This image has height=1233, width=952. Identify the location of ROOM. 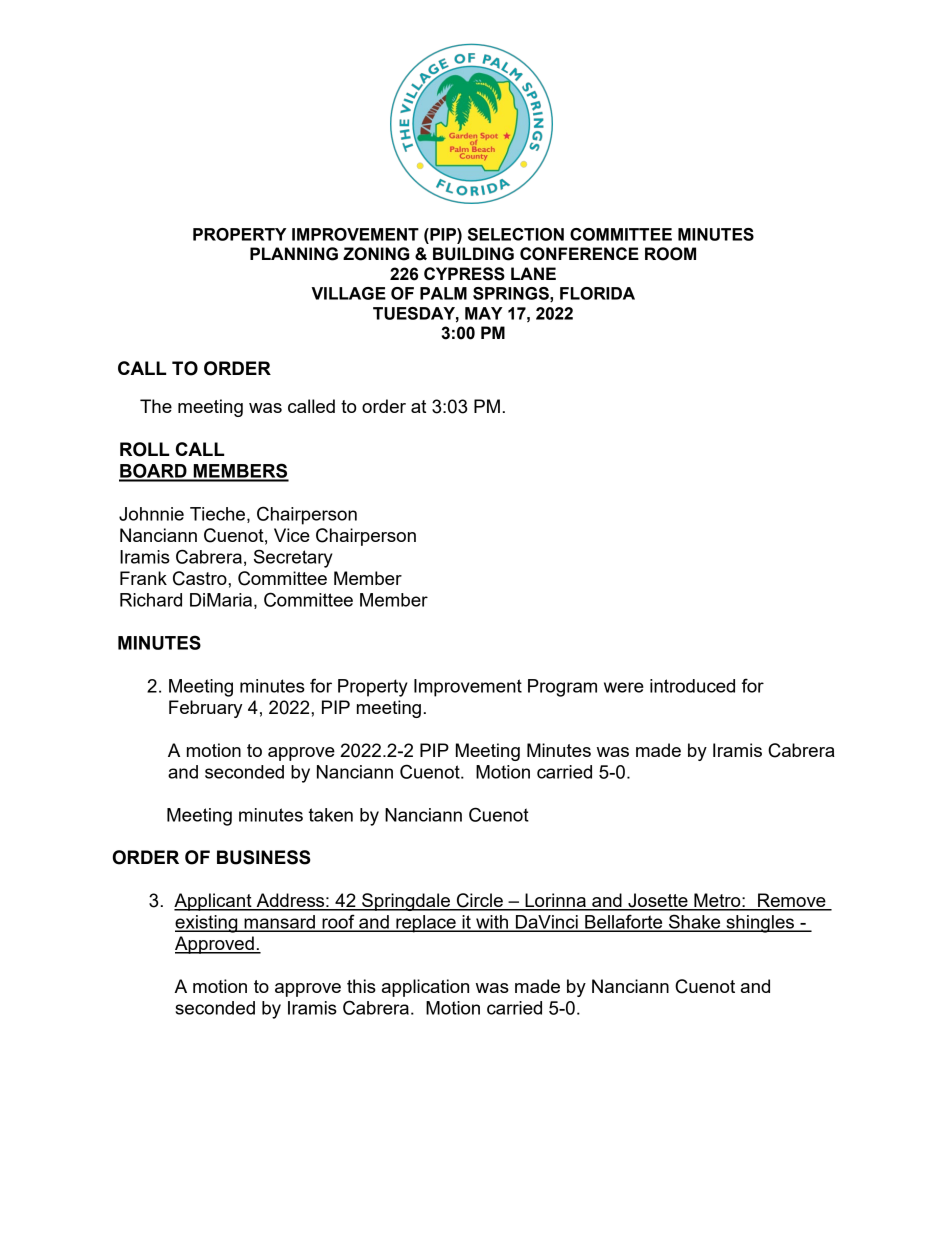
(670, 254).
